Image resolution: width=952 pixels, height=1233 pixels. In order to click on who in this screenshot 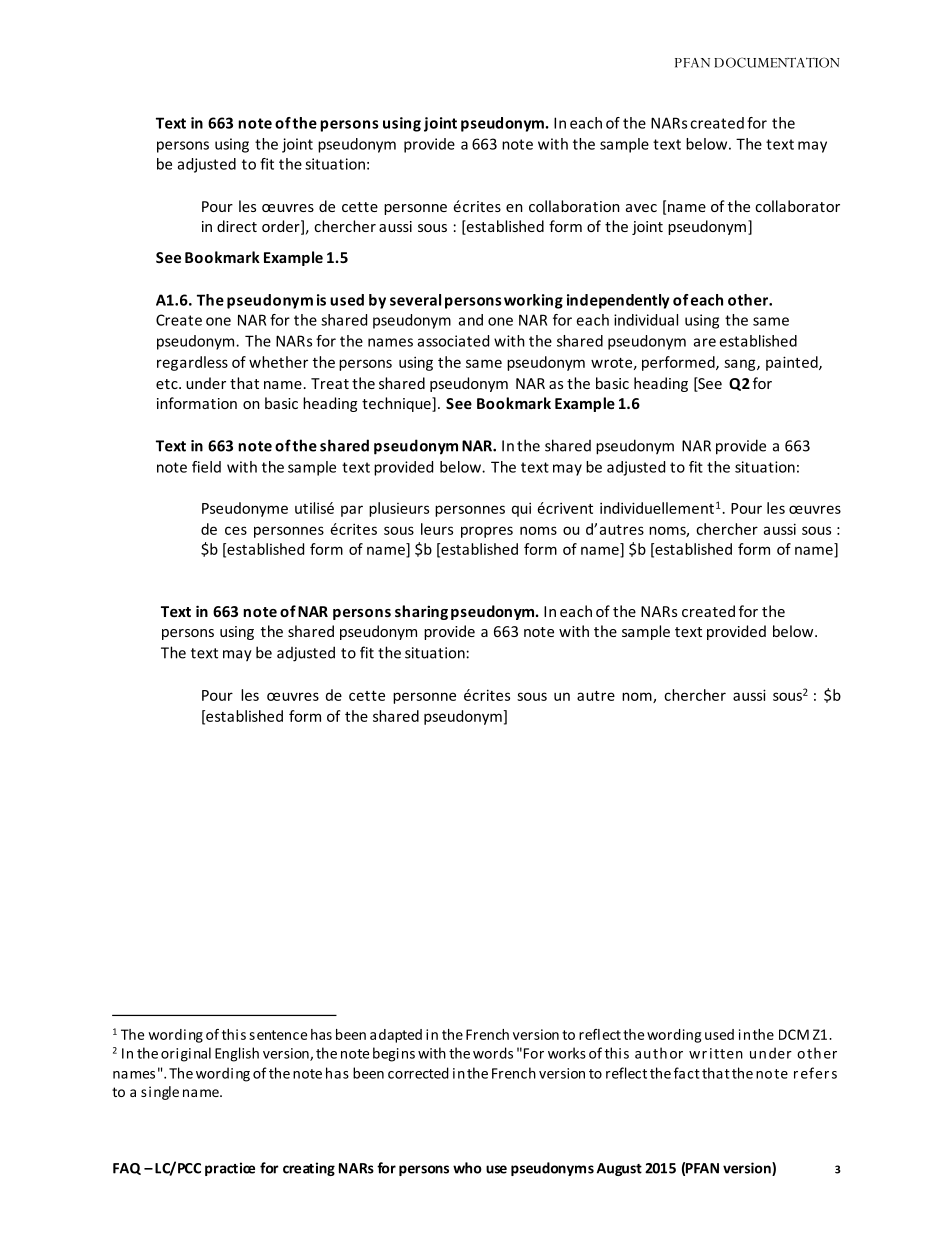, I will do `click(467, 1168)`.
